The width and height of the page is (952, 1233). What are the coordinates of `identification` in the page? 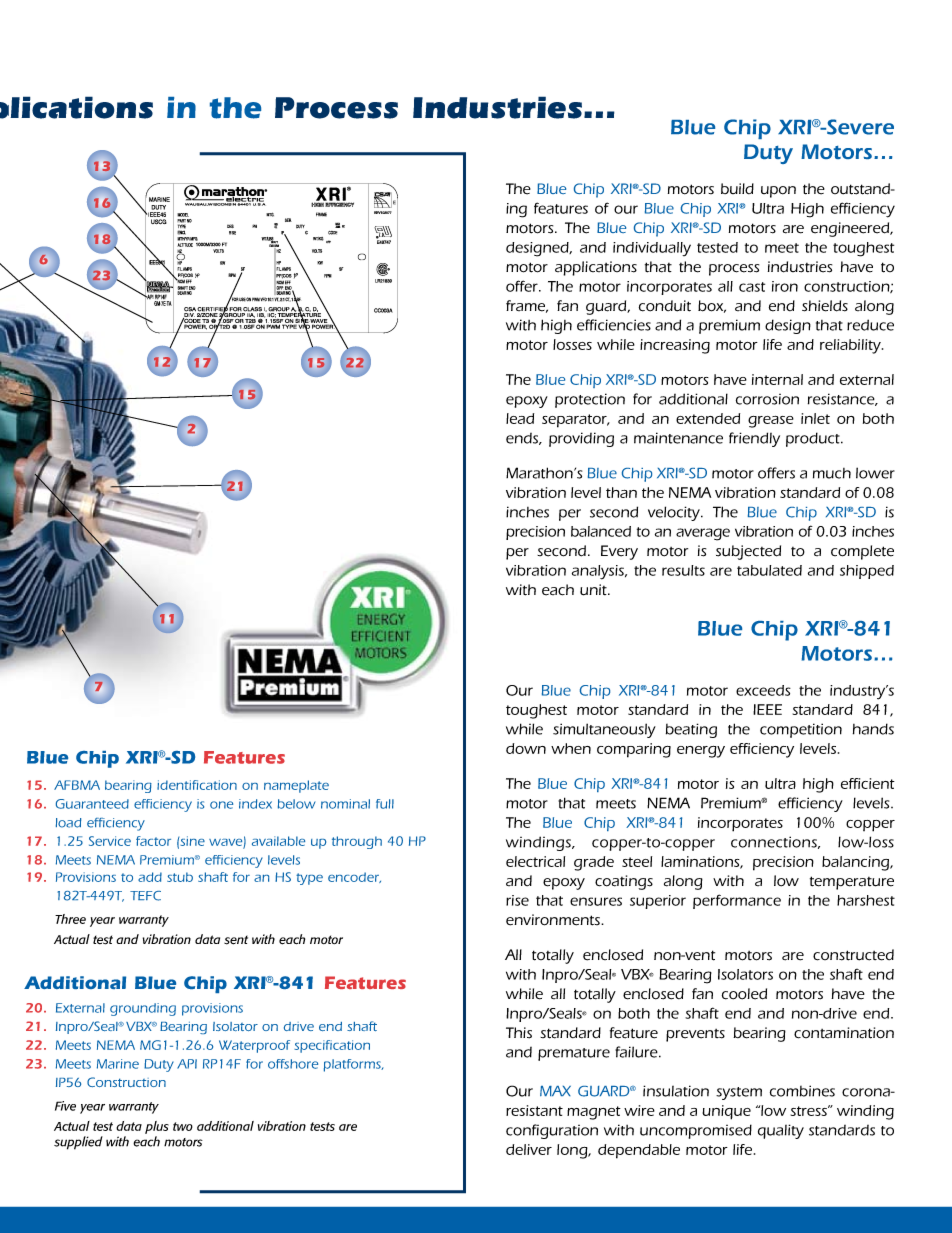 It's located at (197, 785).
